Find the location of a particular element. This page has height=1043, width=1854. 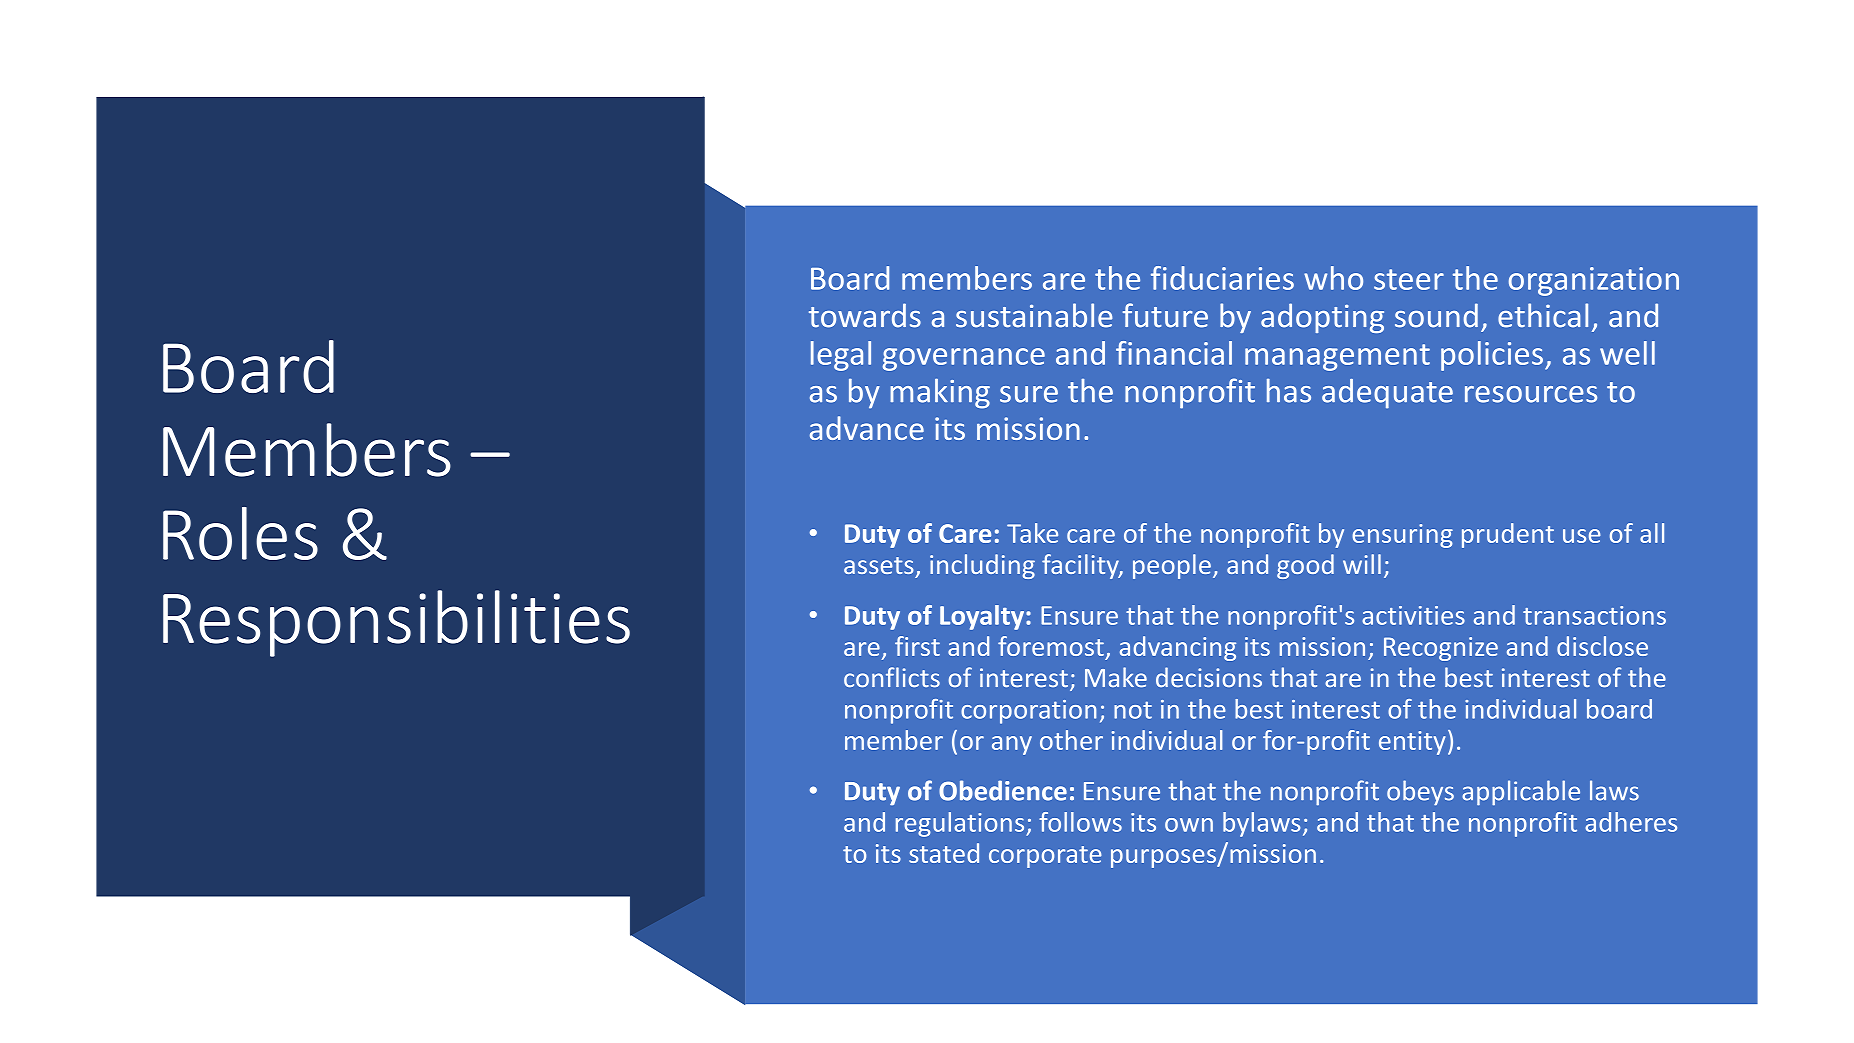

sustainable is located at coordinates (1034, 315).
